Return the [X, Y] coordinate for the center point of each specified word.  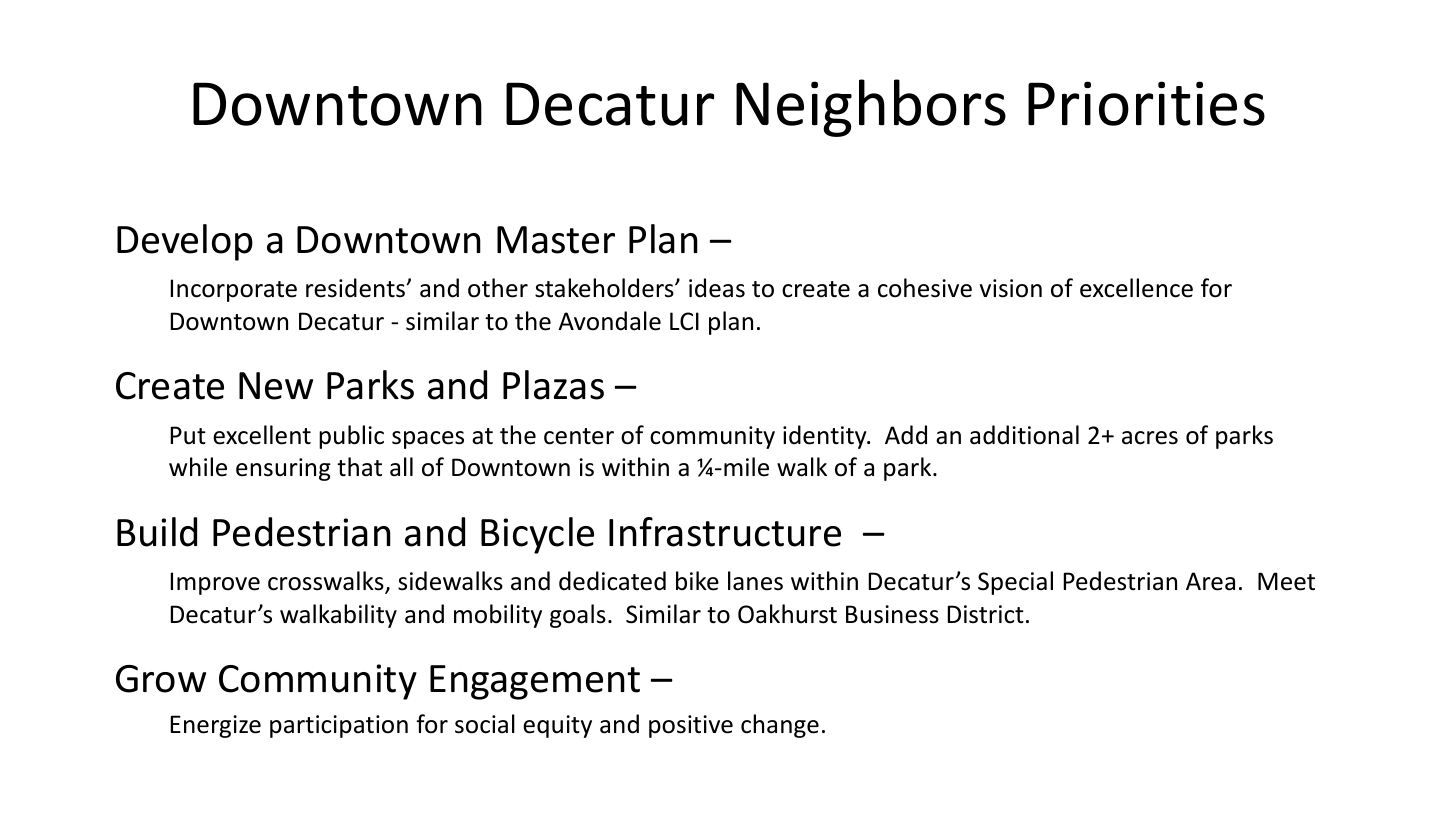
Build [157, 532]
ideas [717, 288]
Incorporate [233, 290]
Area [1210, 581]
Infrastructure [725, 532]
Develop [185, 242]
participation [339, 726]
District [985, 614]
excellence [1136, 288]
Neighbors [871, 108]
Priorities [1146, 103]
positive [691, 726]
